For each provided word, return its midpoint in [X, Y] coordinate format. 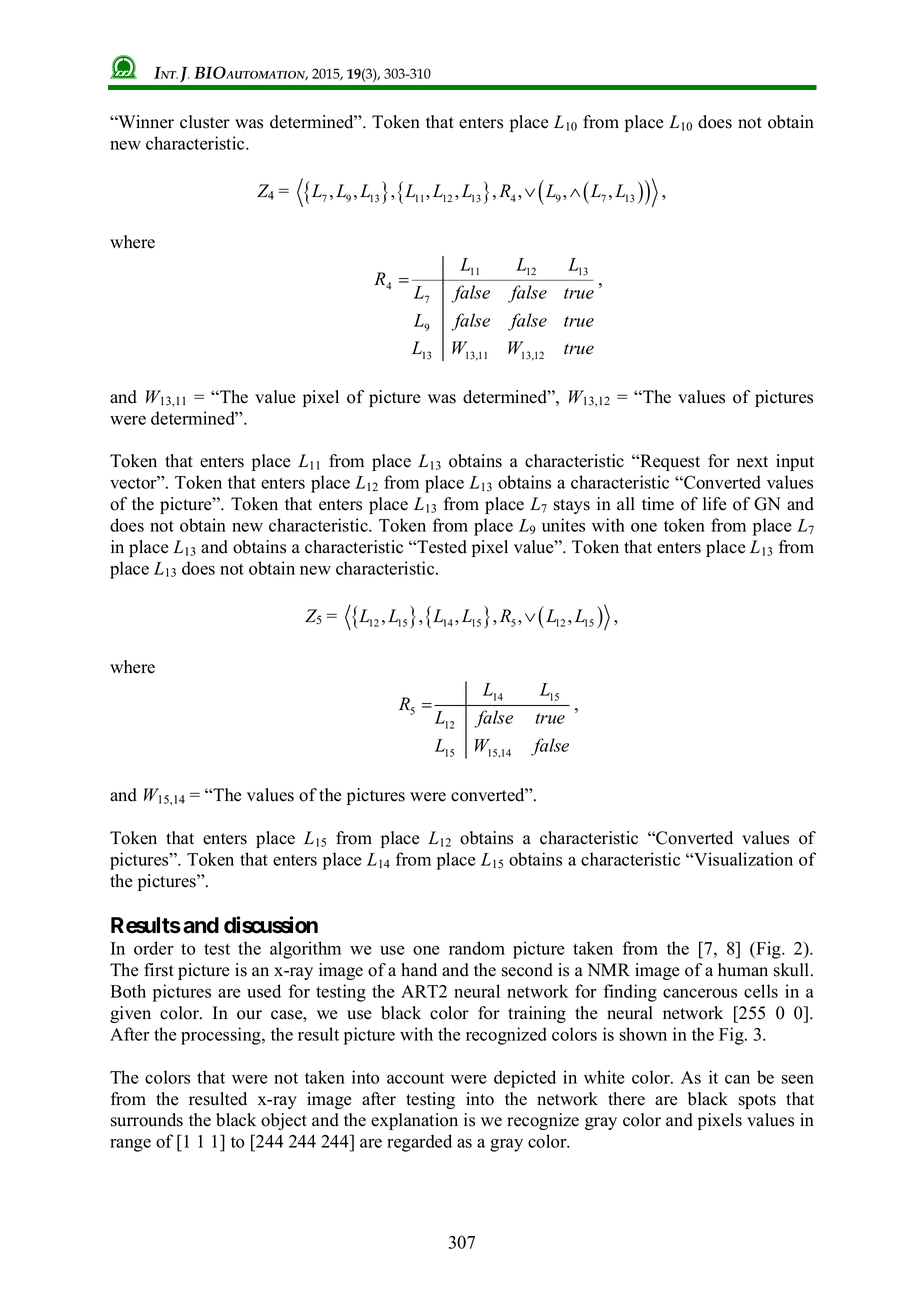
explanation [414, 1121]
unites [563, 525]
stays [572, 506]
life [715, 504]
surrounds [147, 1120]
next [752, 462]
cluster [205, 122]
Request [669, 462]
